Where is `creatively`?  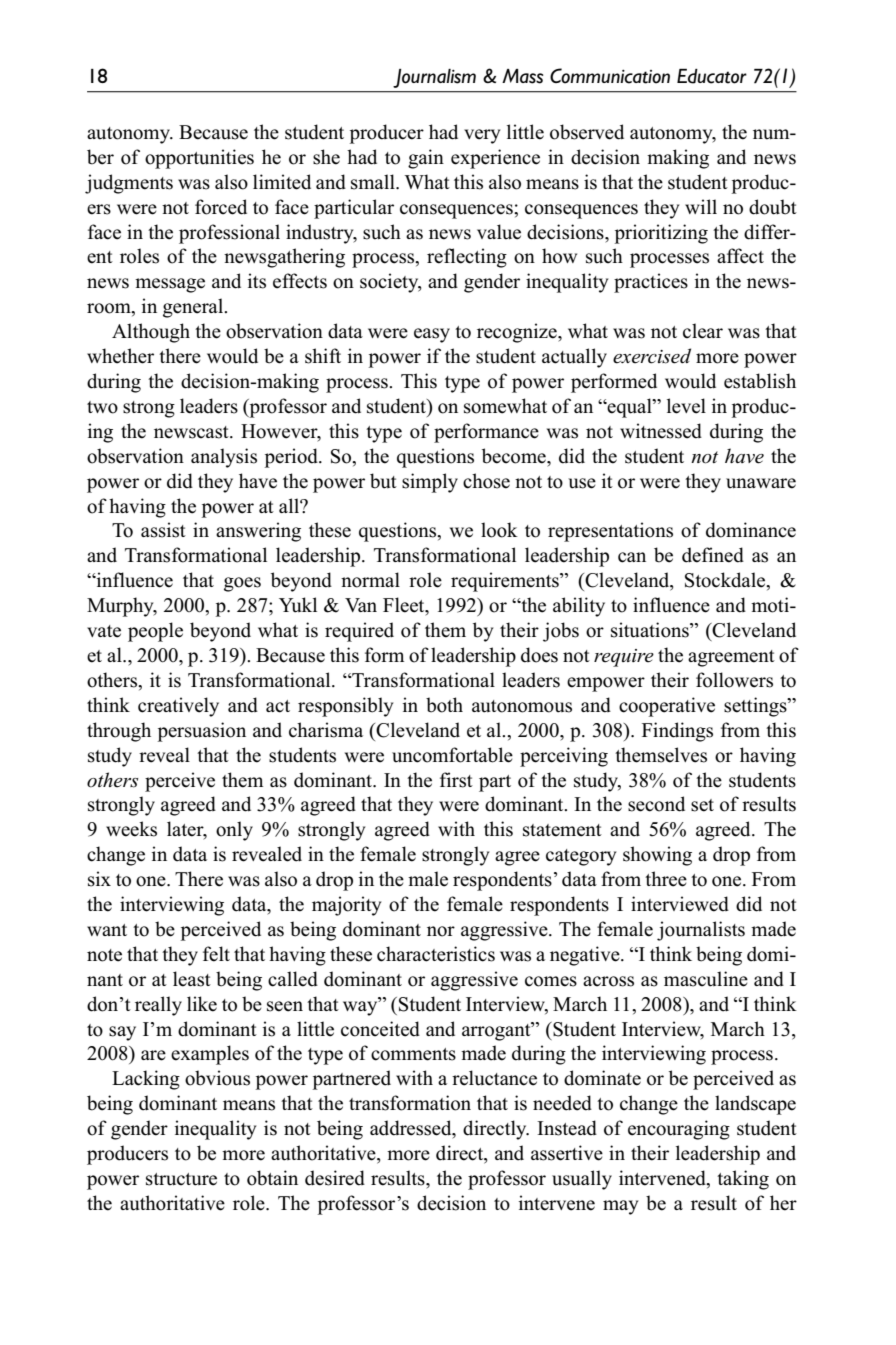
creatively is located at coordinates (178, 707).
